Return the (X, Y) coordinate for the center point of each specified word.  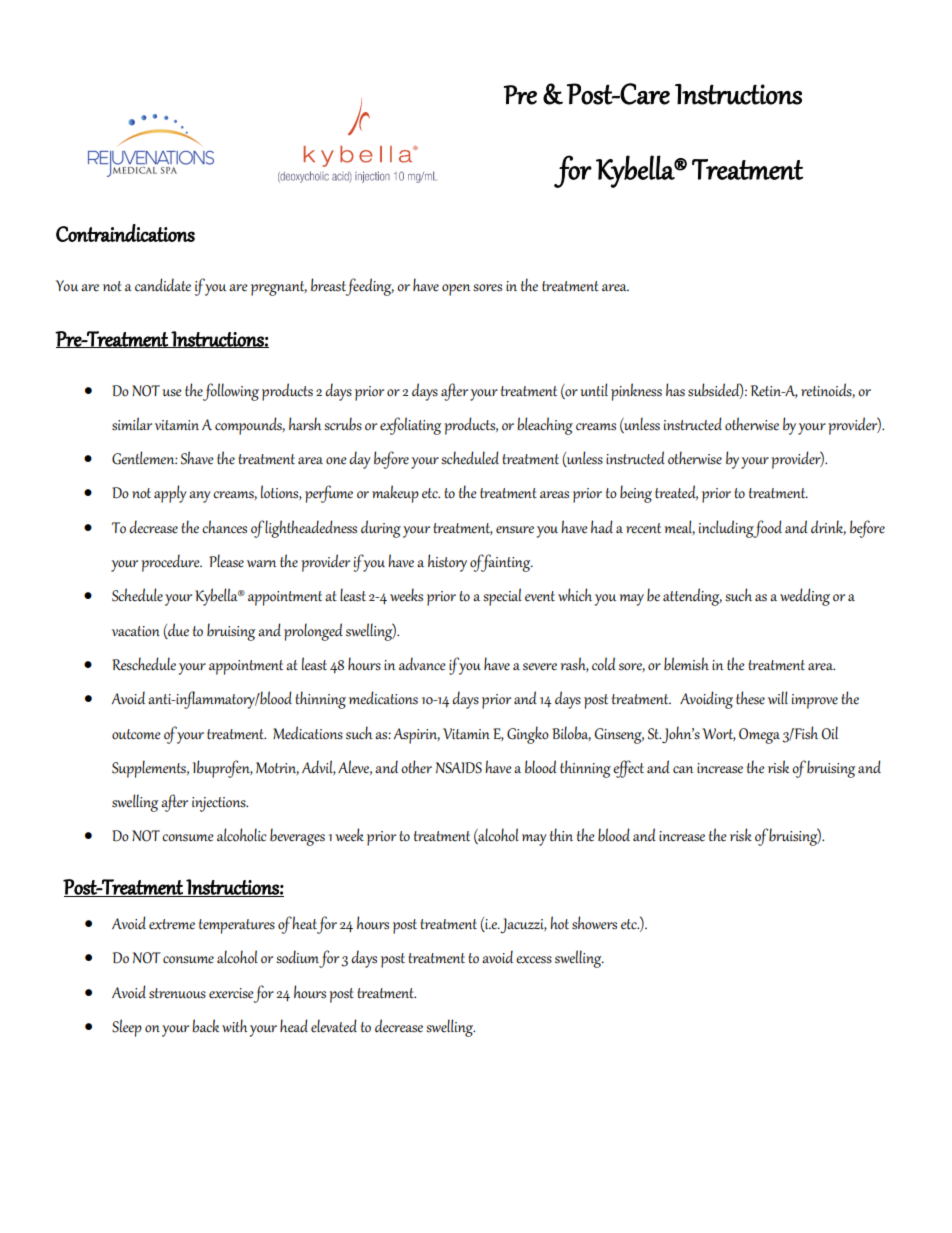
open (456, 290)
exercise (231, 993)
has (675, 390)
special (502, 597)
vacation (136, 631)
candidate (163, 285)
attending (692, 597)
